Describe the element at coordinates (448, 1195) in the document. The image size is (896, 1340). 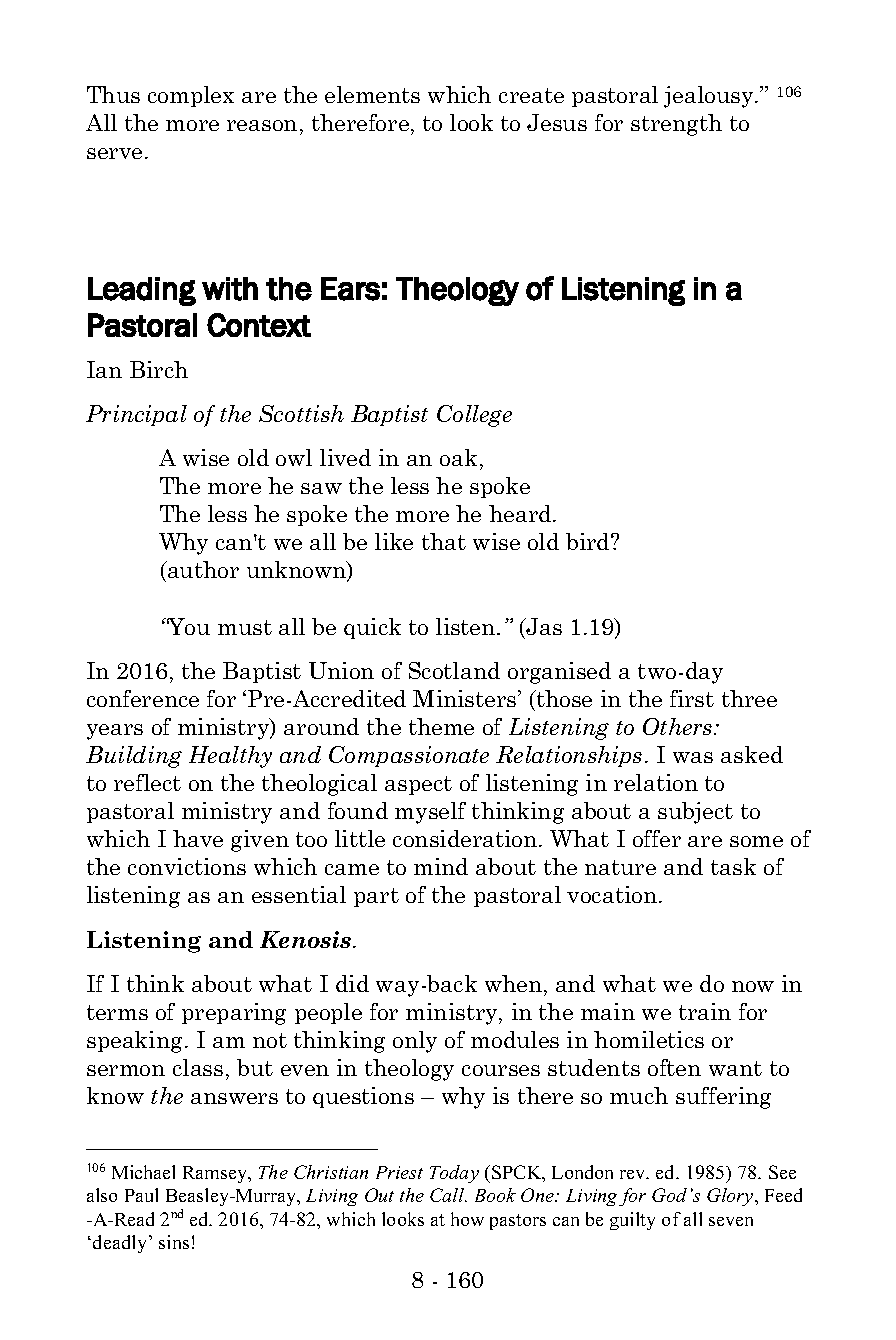
I see `Call` at that location.
